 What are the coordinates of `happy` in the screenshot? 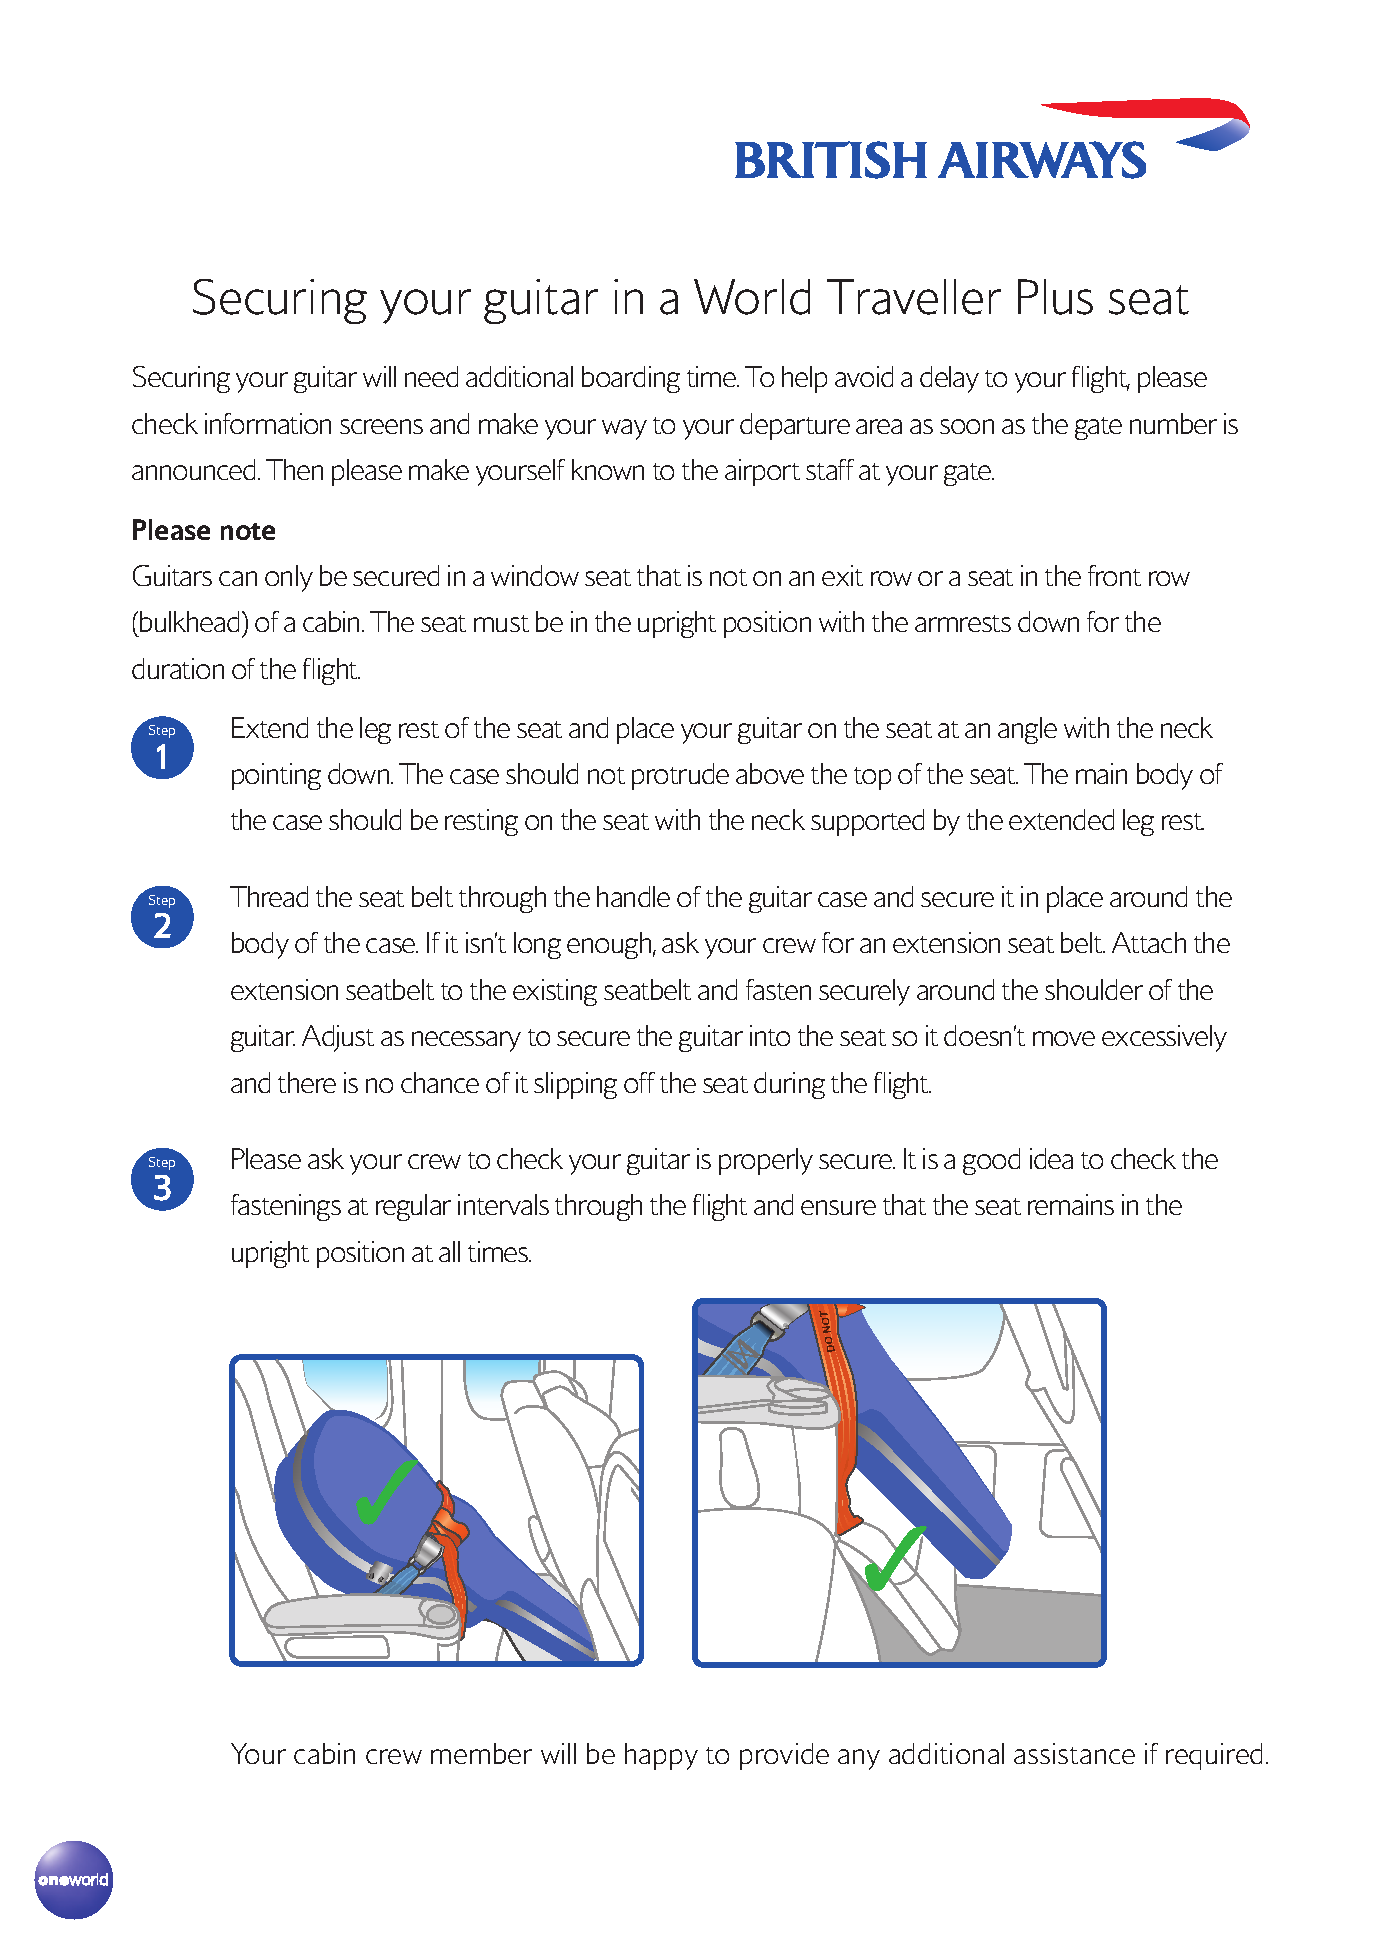 It's located at (661, 1756).
